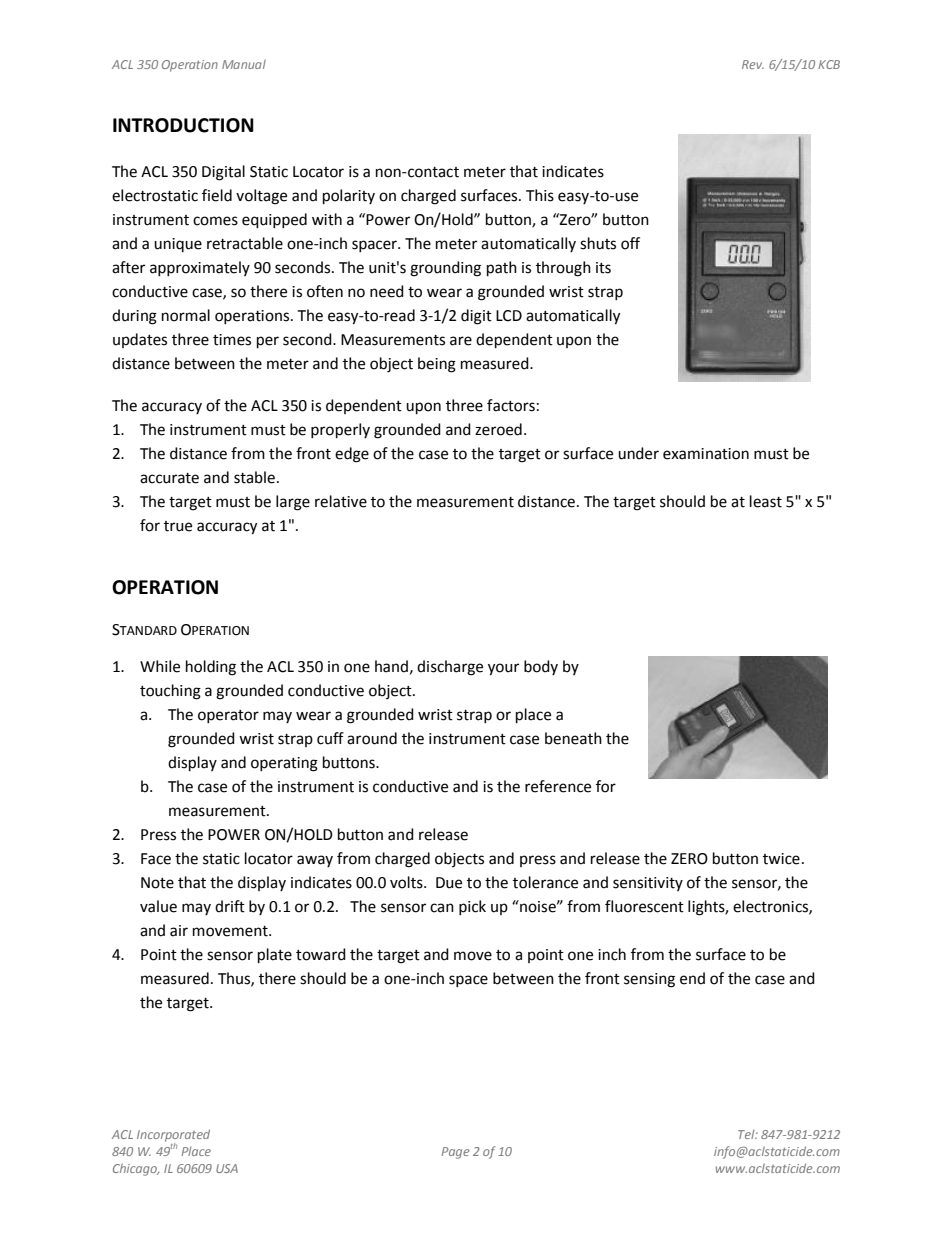 The image size is (952, 1233). Describe the element at coordinates (183, 125) in the image. I see `INTRODUCTION` at that location.
